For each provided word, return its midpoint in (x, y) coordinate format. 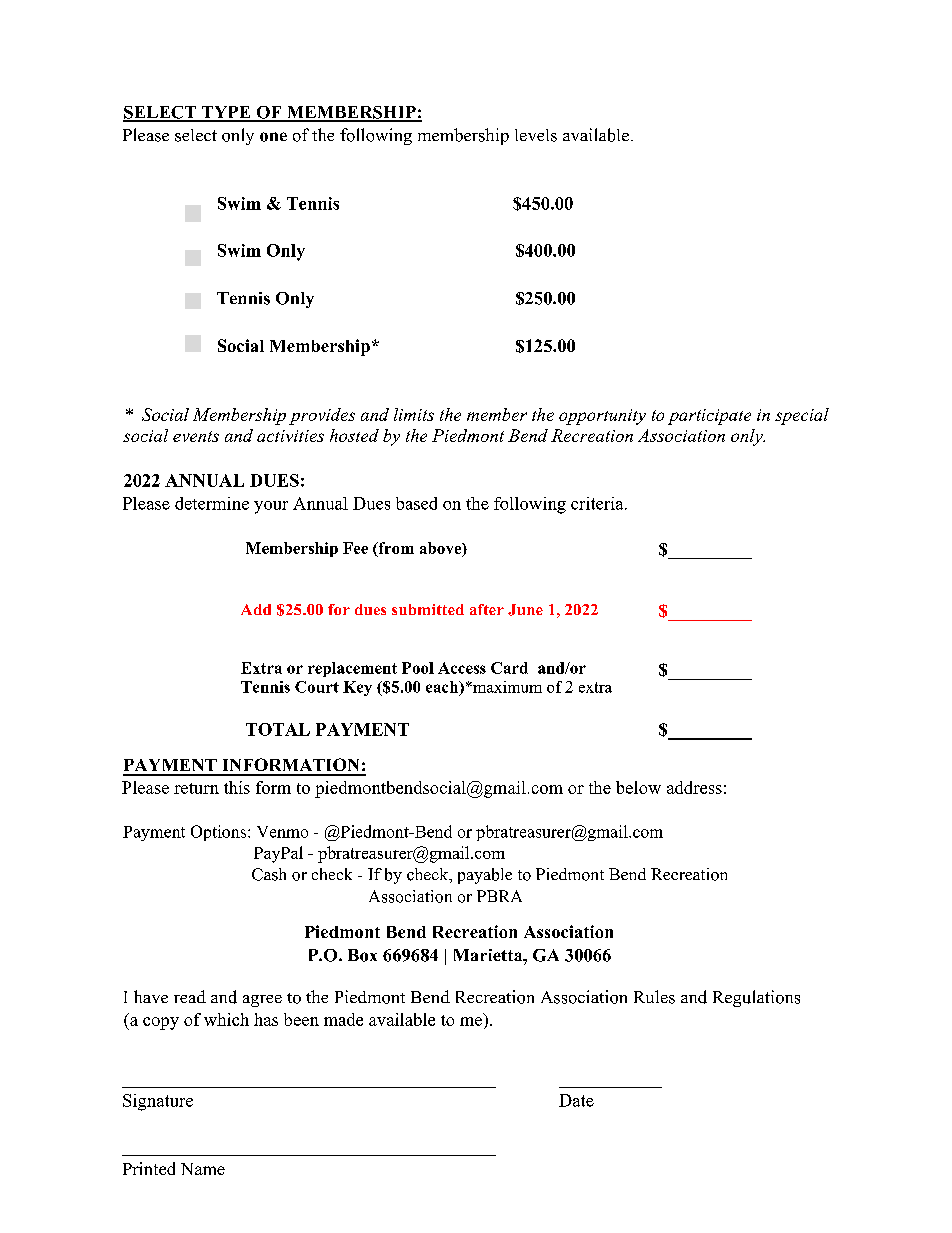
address (694, 787)
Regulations (756, 998)
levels (536, 135)
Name (203, 1169)
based (416, 503)
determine (212, 503)
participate (709, 417)
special (802, 416)
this (237, 787)
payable (485, 876)
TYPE (226, 113)
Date (576, 1100)
